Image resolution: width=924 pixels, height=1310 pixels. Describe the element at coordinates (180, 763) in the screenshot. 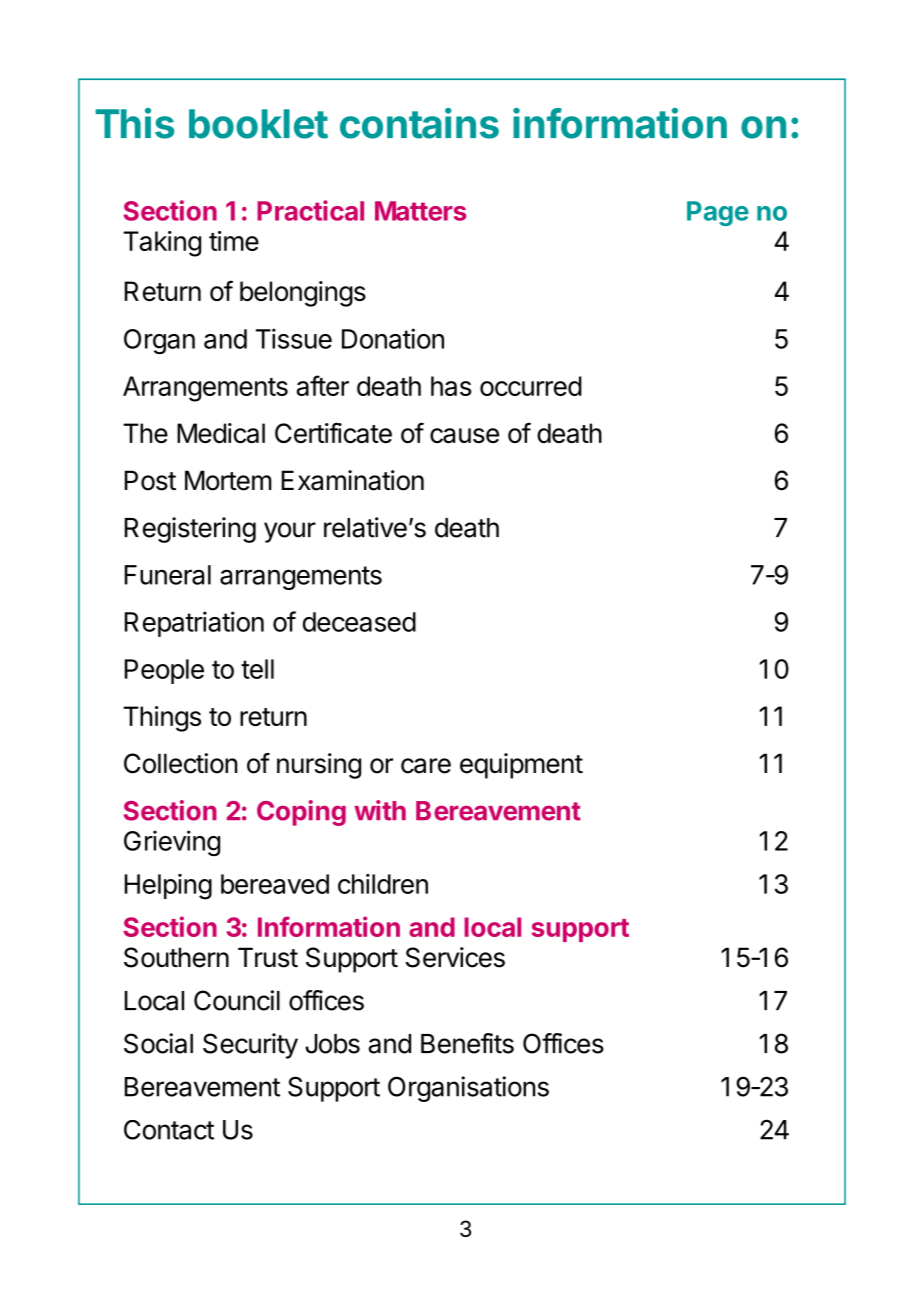

I see `Collection` at that location.
